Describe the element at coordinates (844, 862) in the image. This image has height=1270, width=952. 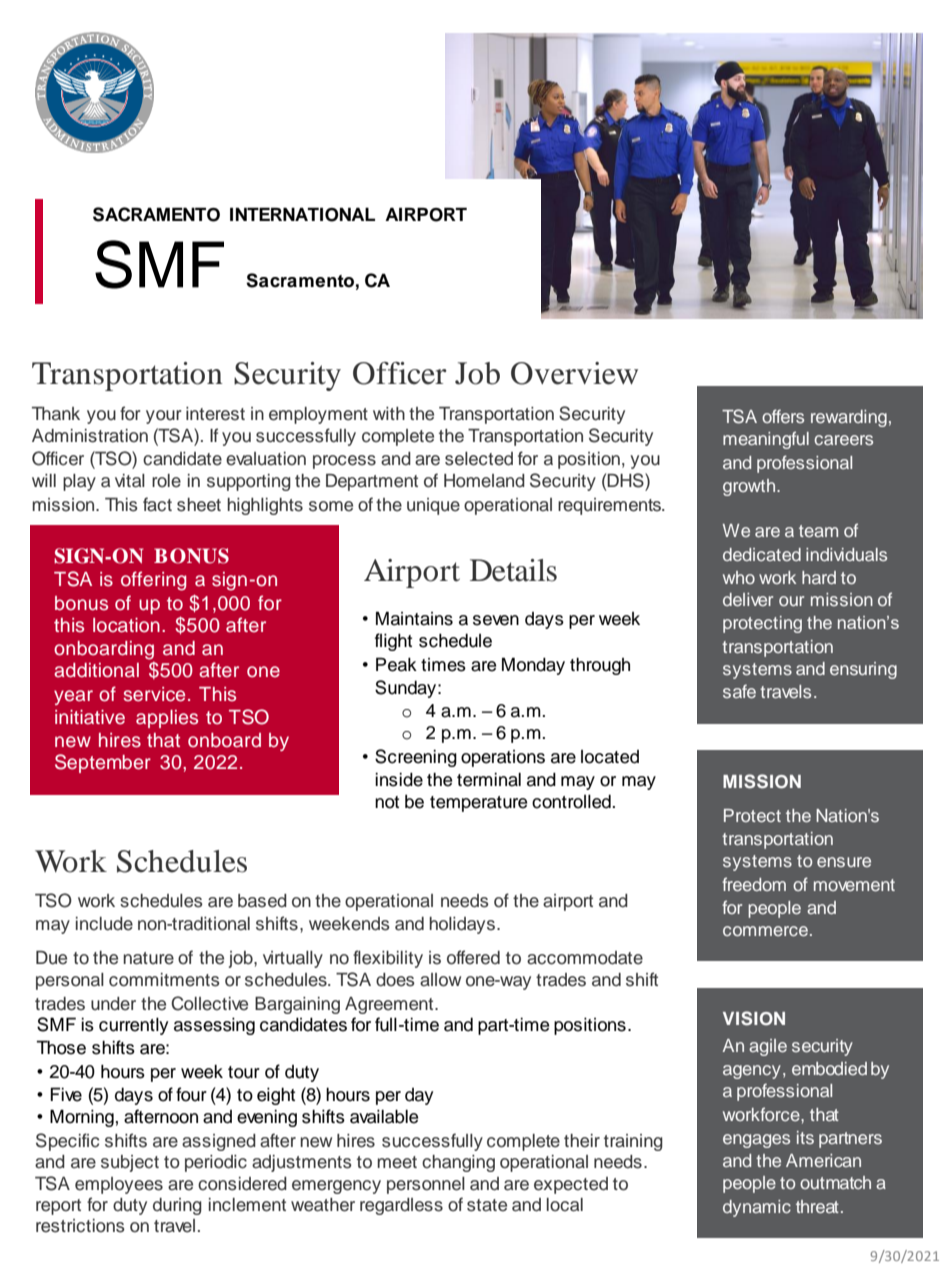
I see `ensure` at that location.
